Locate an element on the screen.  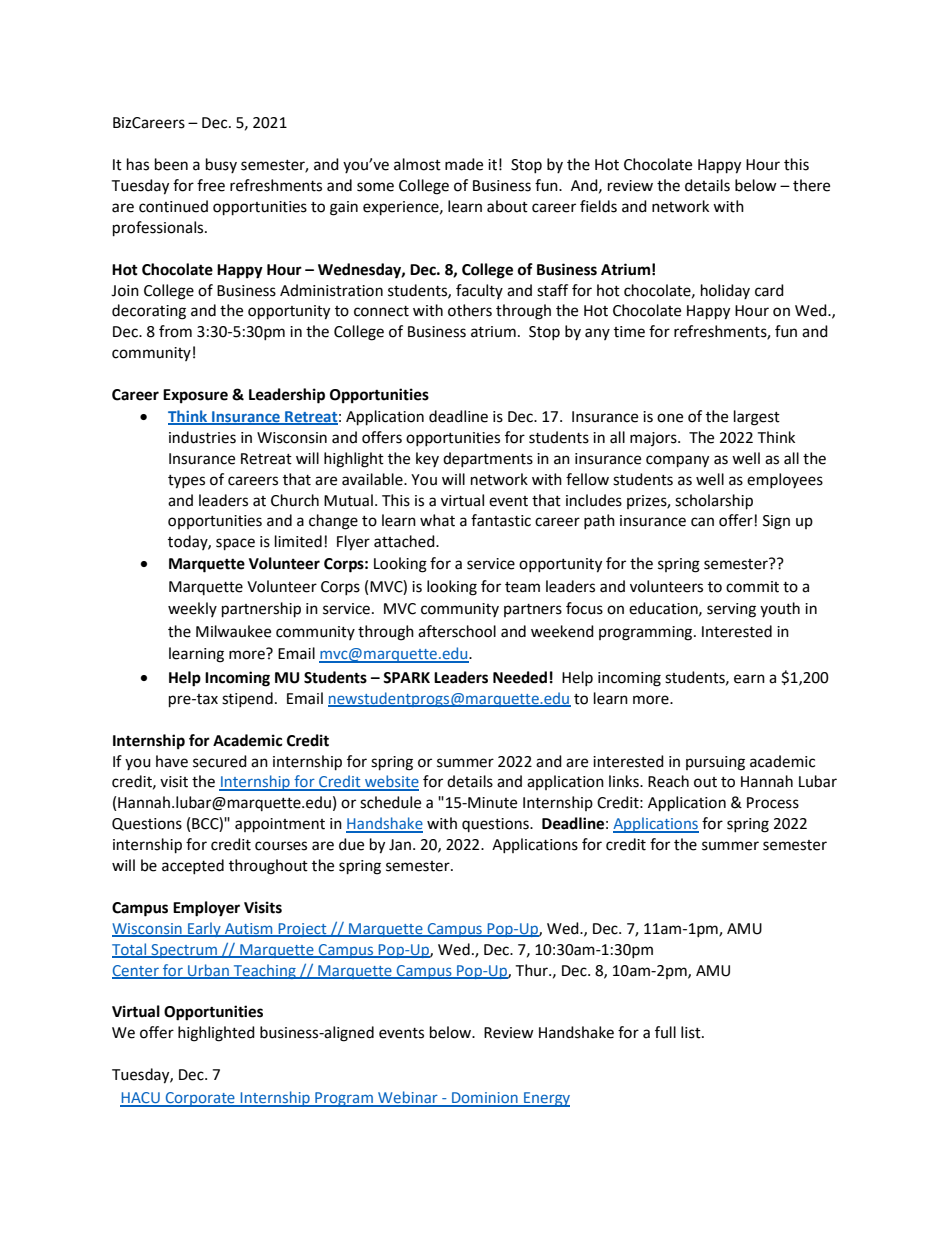
secured is located at coordinates (220, 761).
